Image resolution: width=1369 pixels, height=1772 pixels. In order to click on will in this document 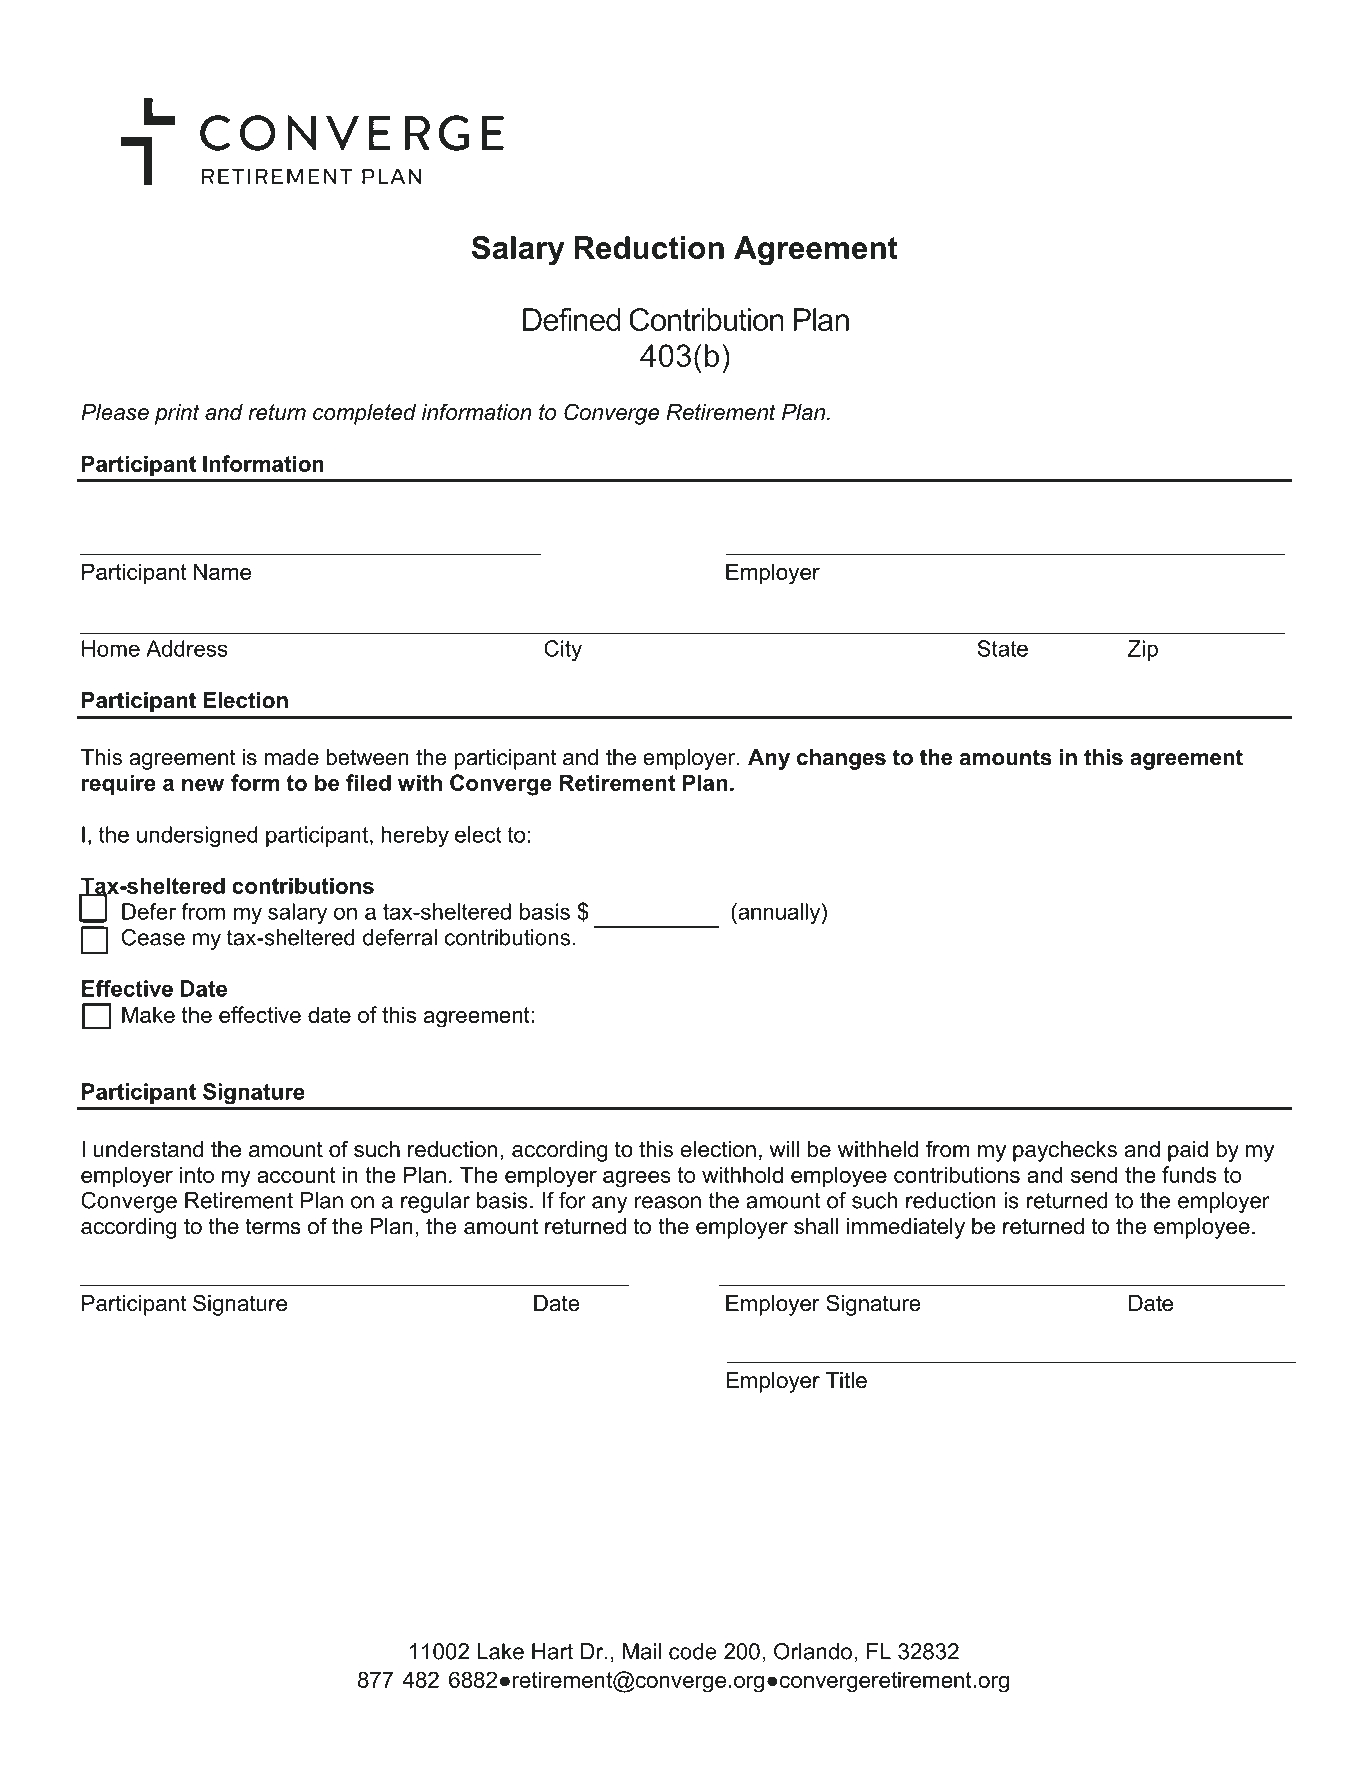, I will do `click(784, 1149)`.
